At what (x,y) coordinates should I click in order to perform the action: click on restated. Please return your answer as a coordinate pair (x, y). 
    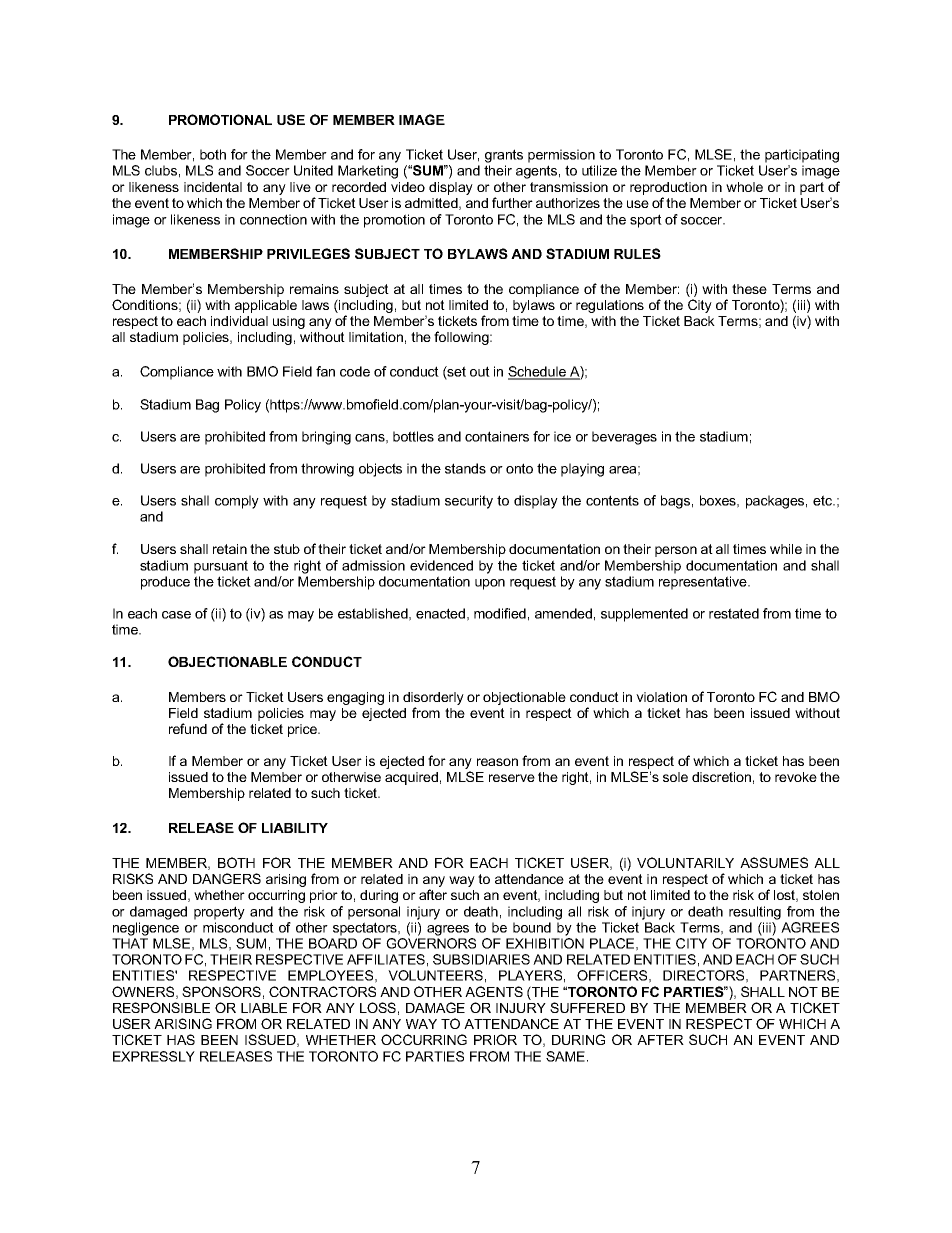
    Looking at the image, I should click on (734, 613).
